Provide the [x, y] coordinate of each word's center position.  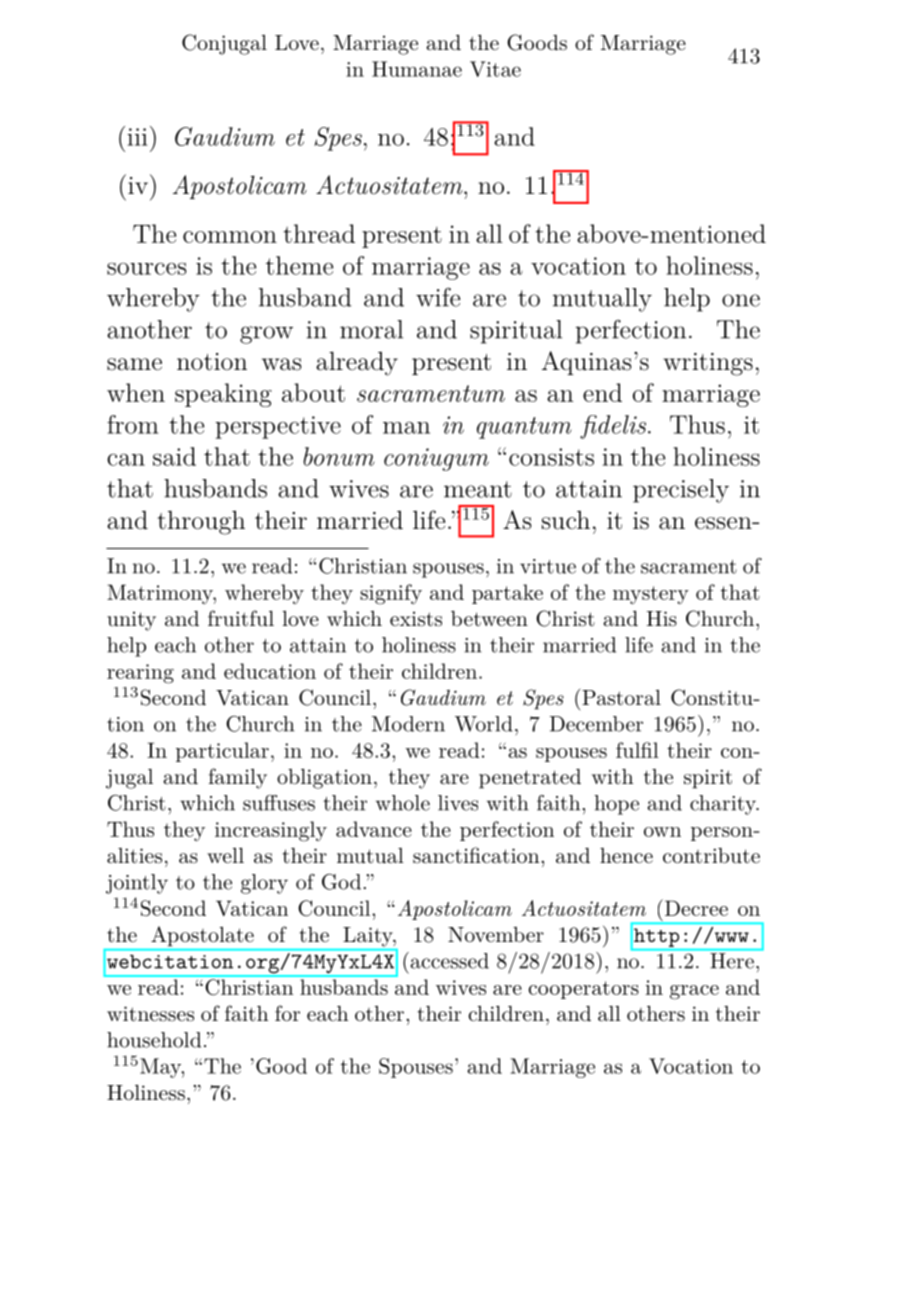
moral [371, 329]
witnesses [150, 1014]
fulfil [637, 750]
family [238, 778]
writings [708, 364]
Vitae [495, 69]
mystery [651, 595]
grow [266, 335]
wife [438, 297]
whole [403, 803]
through [201, 522]
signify [391, 594]
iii [137, 137]
